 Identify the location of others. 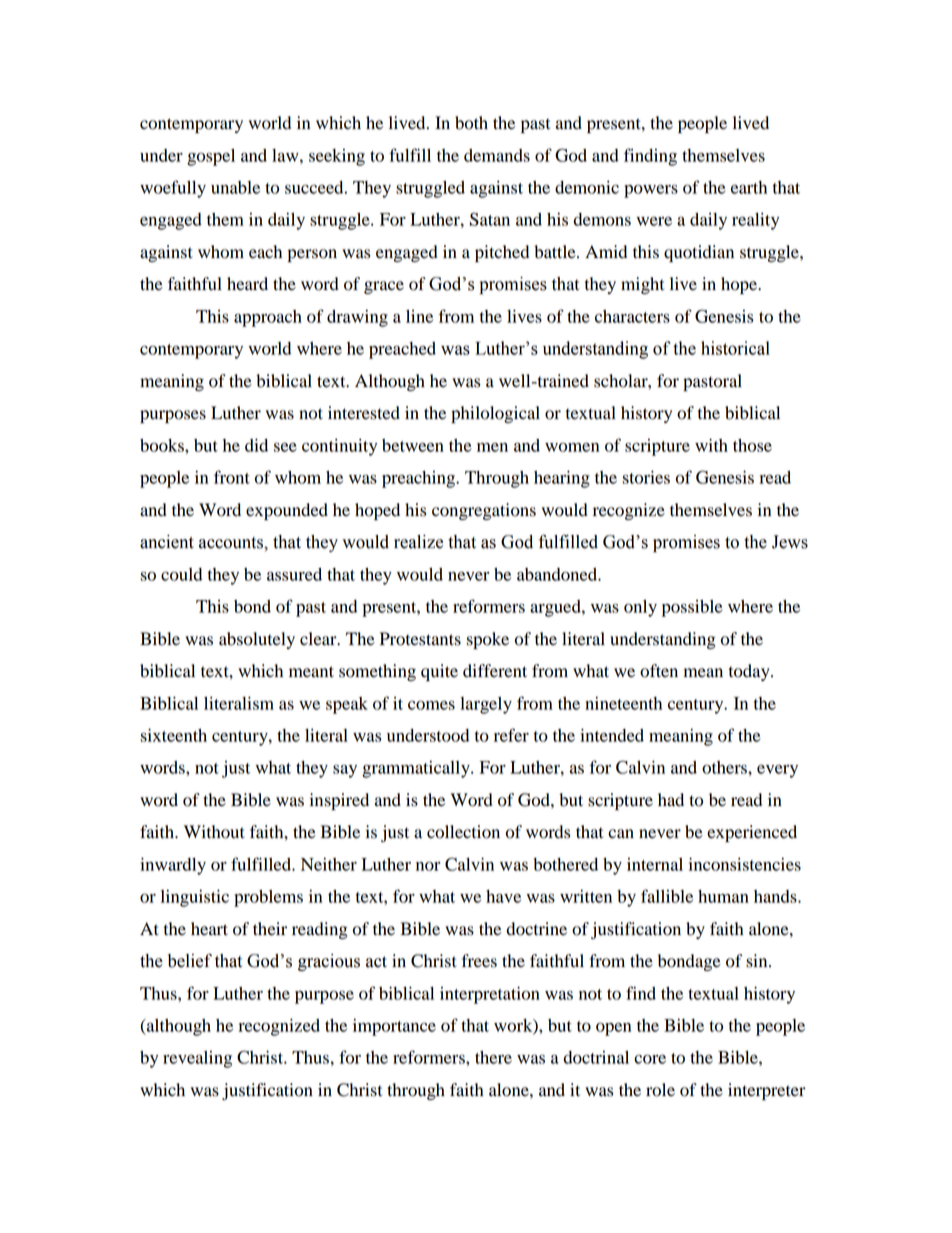
(725, 767).
